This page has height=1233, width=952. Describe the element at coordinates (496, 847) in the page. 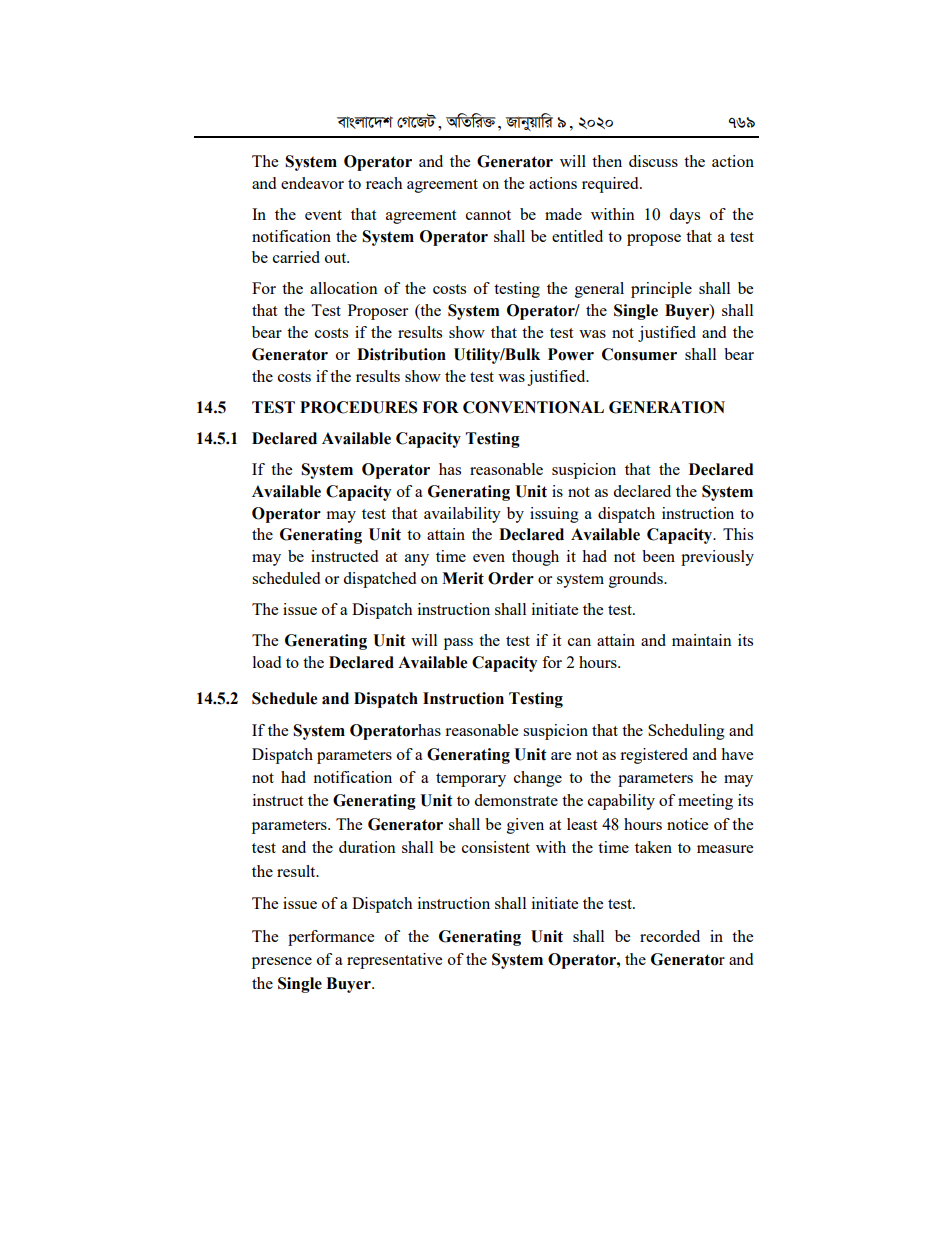

I see `consistent` at that location.
